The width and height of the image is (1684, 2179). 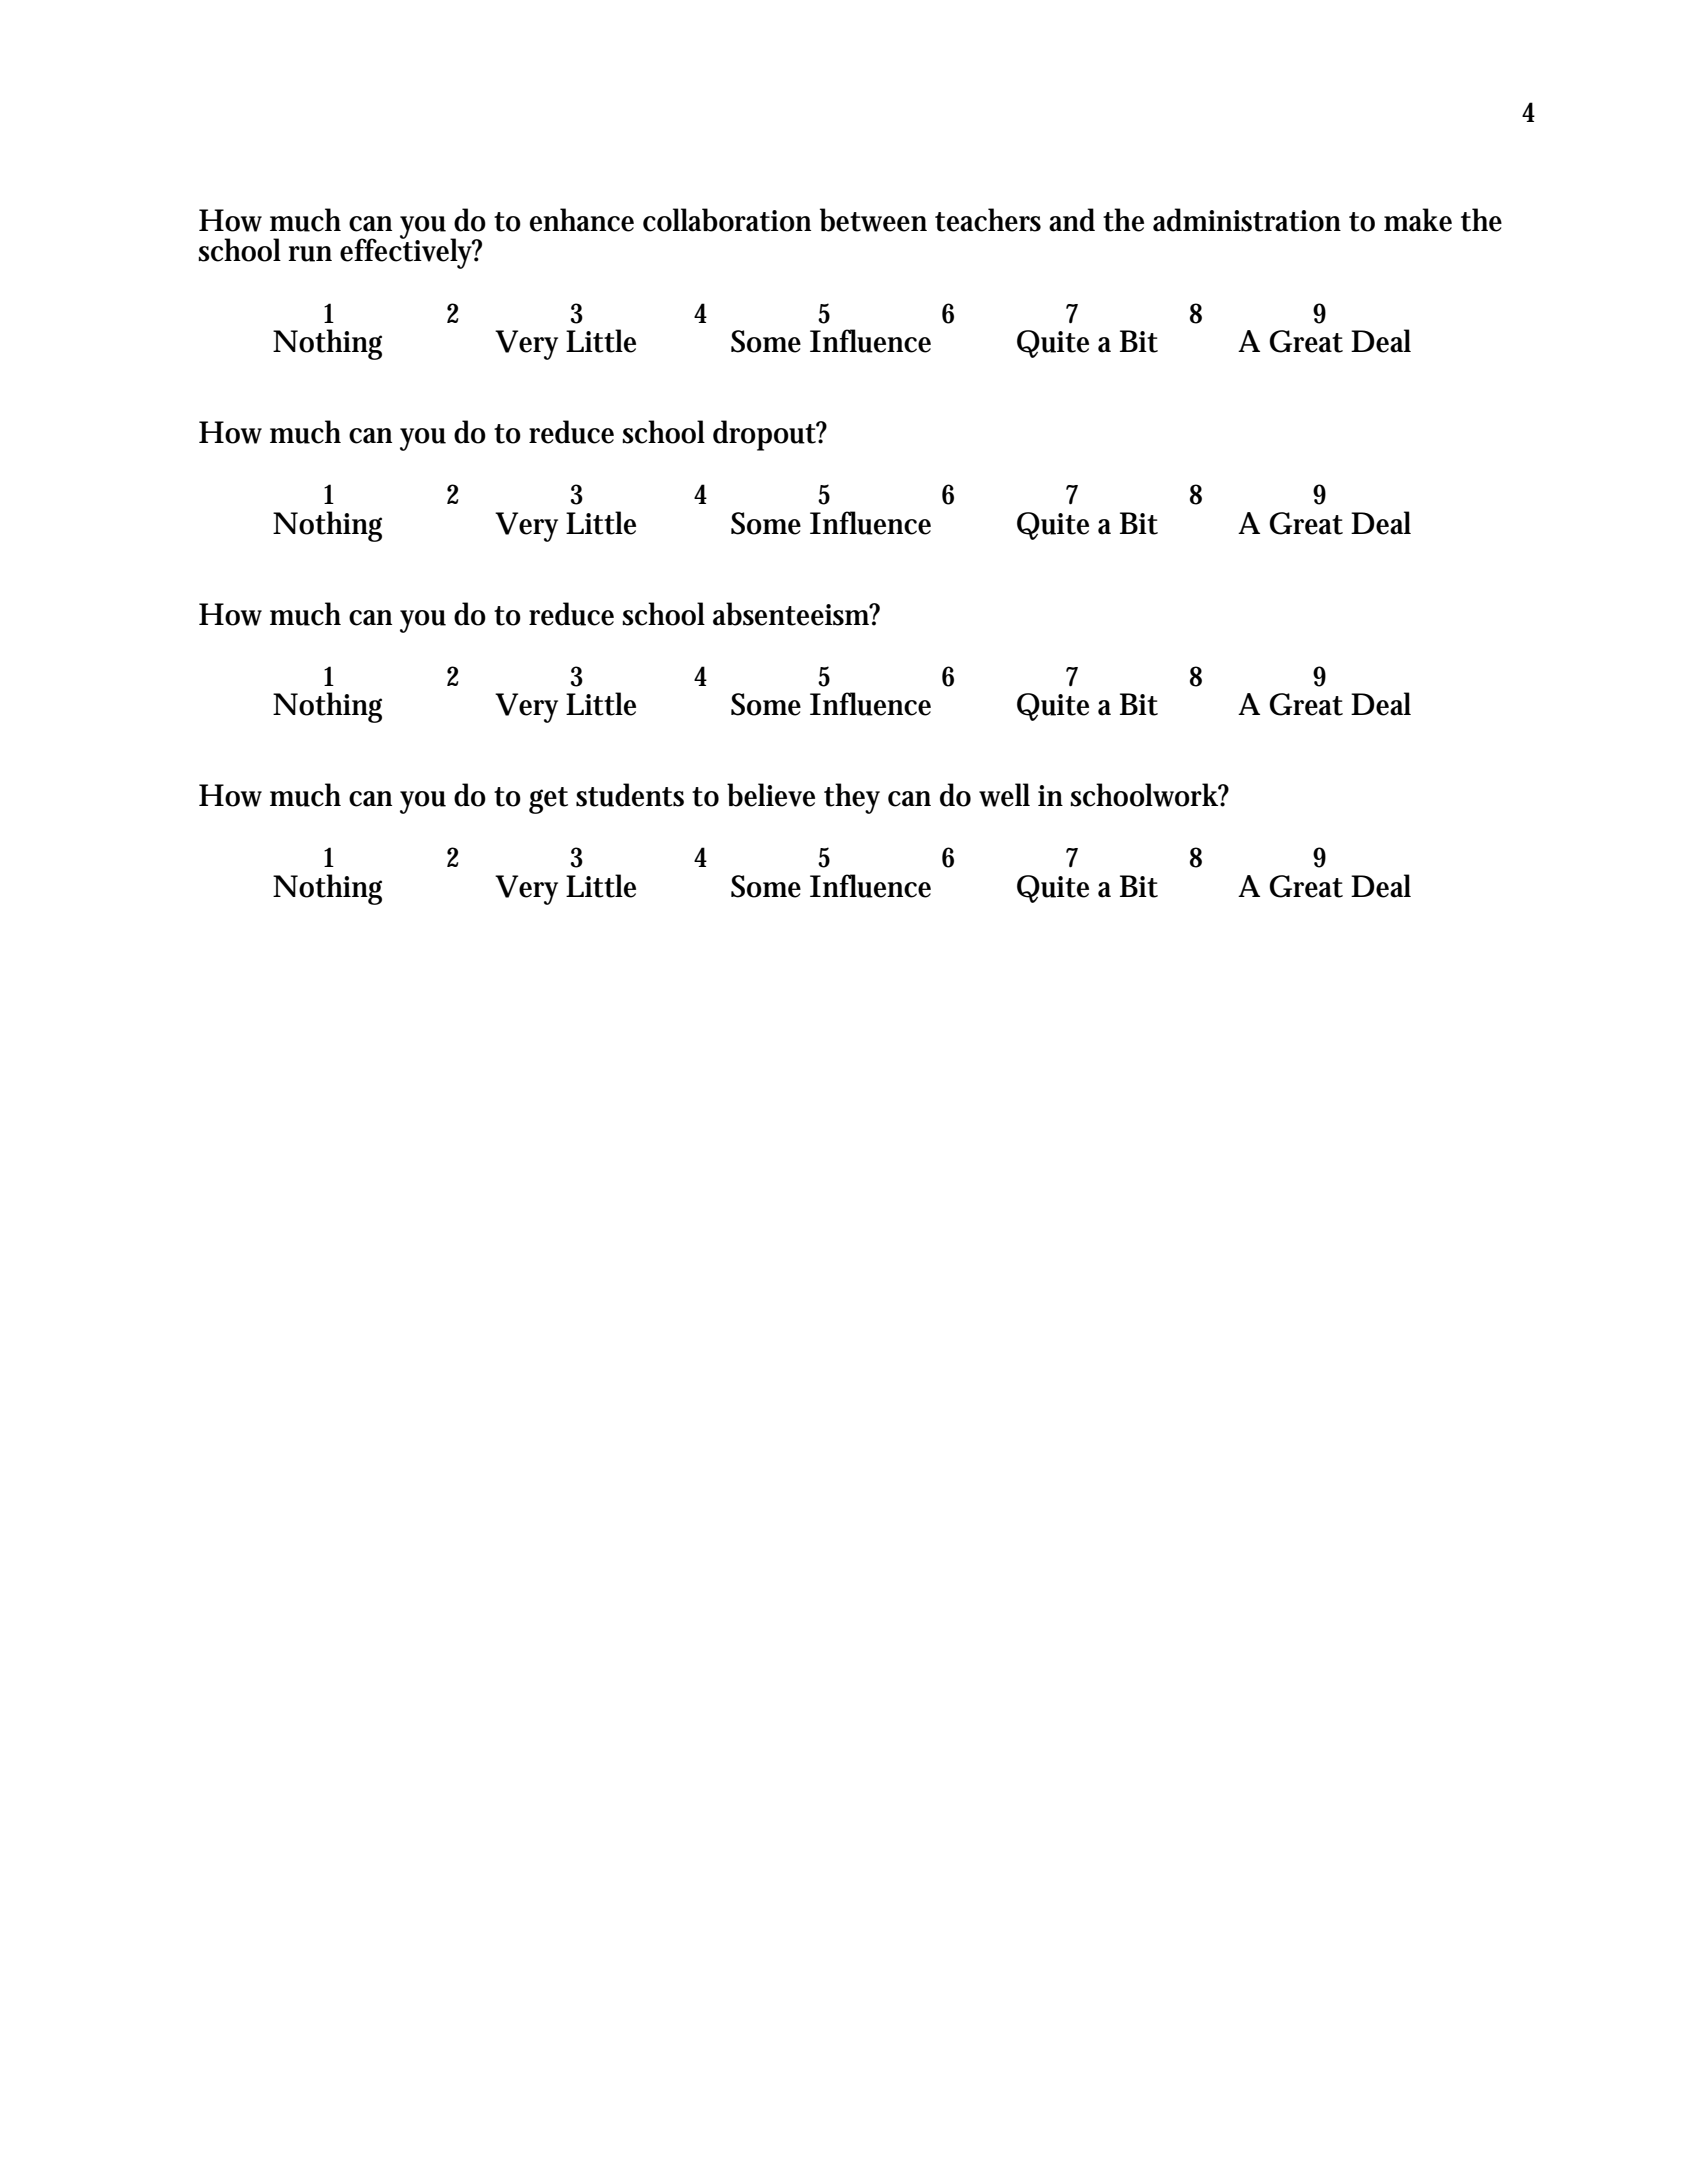 I want to click on make, so click(x=1418, y=220).
